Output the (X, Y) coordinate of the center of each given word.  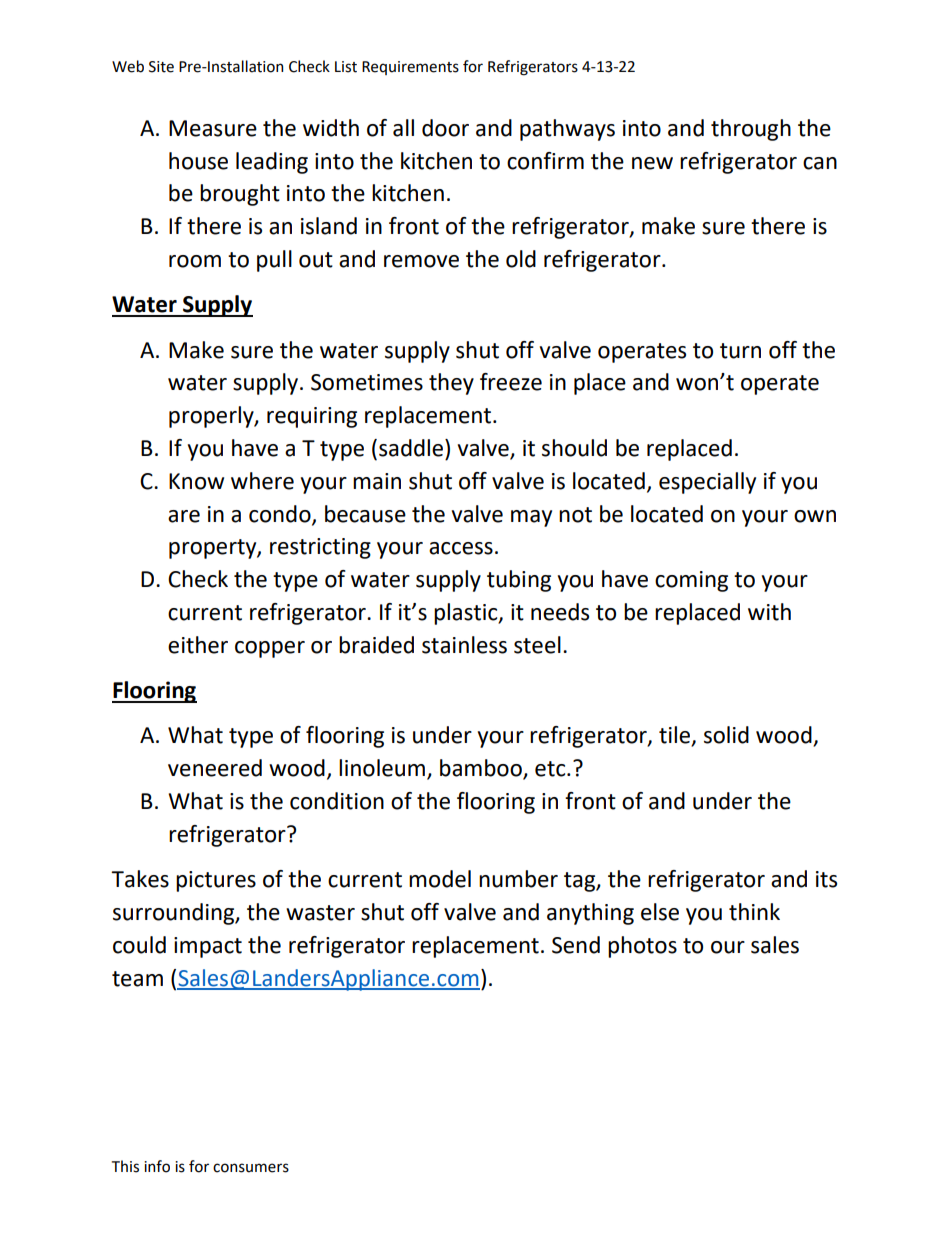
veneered (215, 768)
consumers (251, 1168)
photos (642, 947)
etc (551, 769)
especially (707, 483)
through (751, 130)
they (451, 384)
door (445, 128)
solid (726, 735)
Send (576, 945)
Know (196, 481)
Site (161, 67)
